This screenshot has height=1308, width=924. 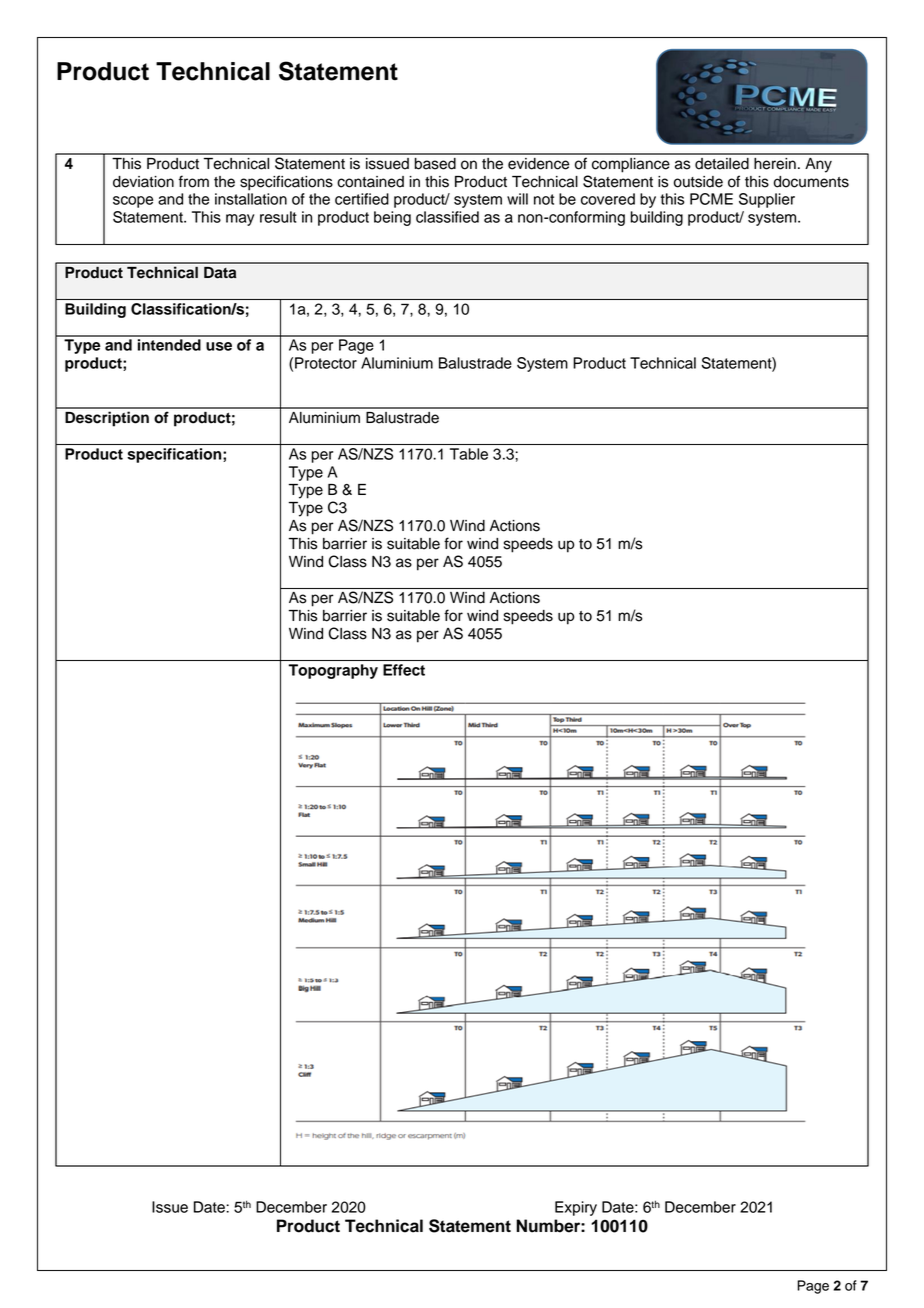 What do you see at coordinates (326, 363) in the screenshot?
I see `Protector` at bounding box center [326, 363].
